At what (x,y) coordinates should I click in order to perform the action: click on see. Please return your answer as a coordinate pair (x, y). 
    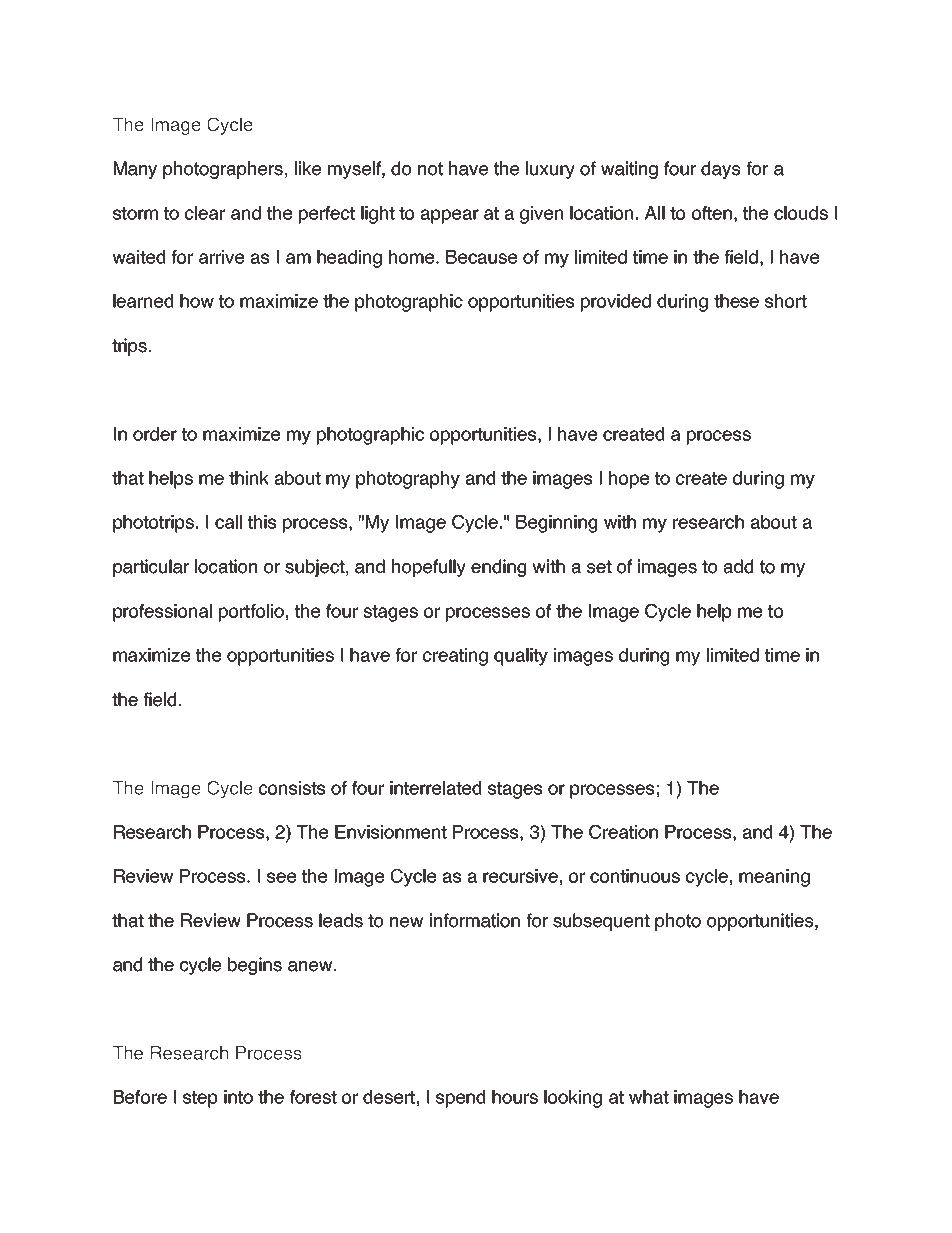
    Looking at the image, I should click on (281, 877).
